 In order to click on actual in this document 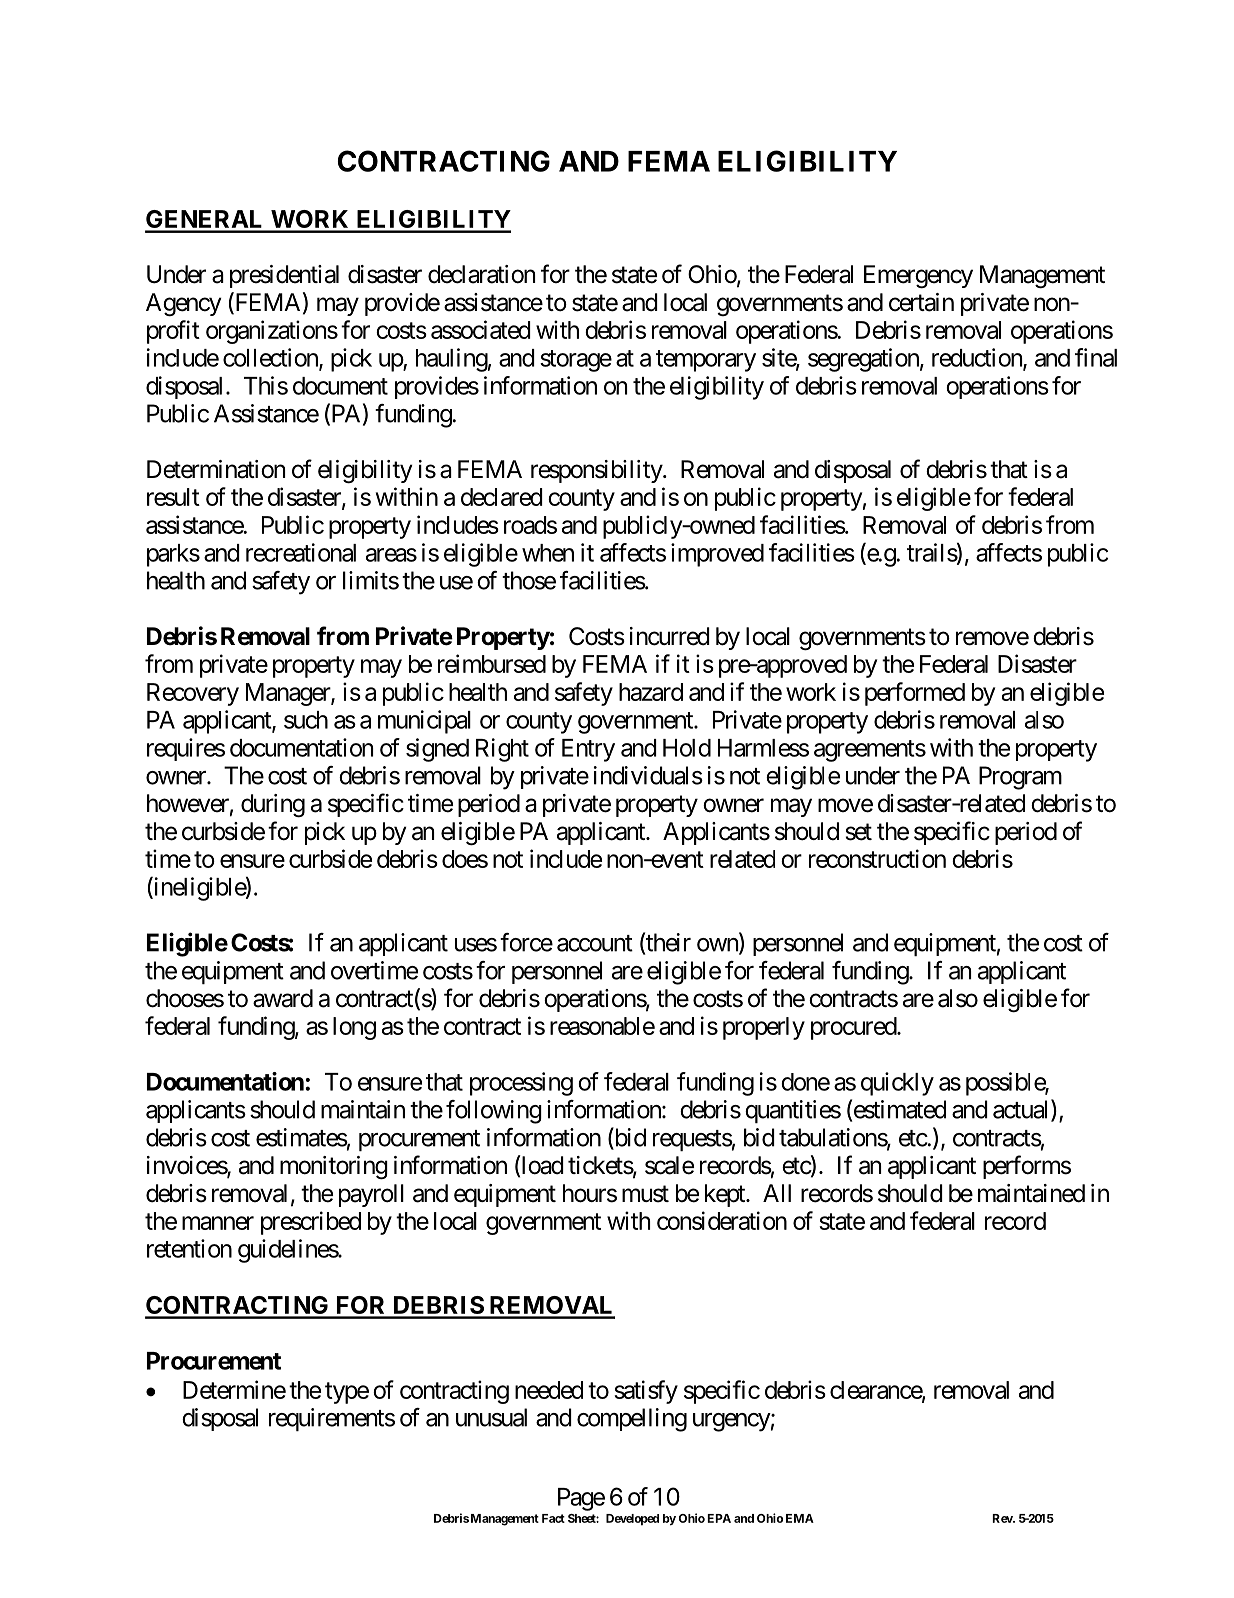, I will do `click(1022, 1110)`.
